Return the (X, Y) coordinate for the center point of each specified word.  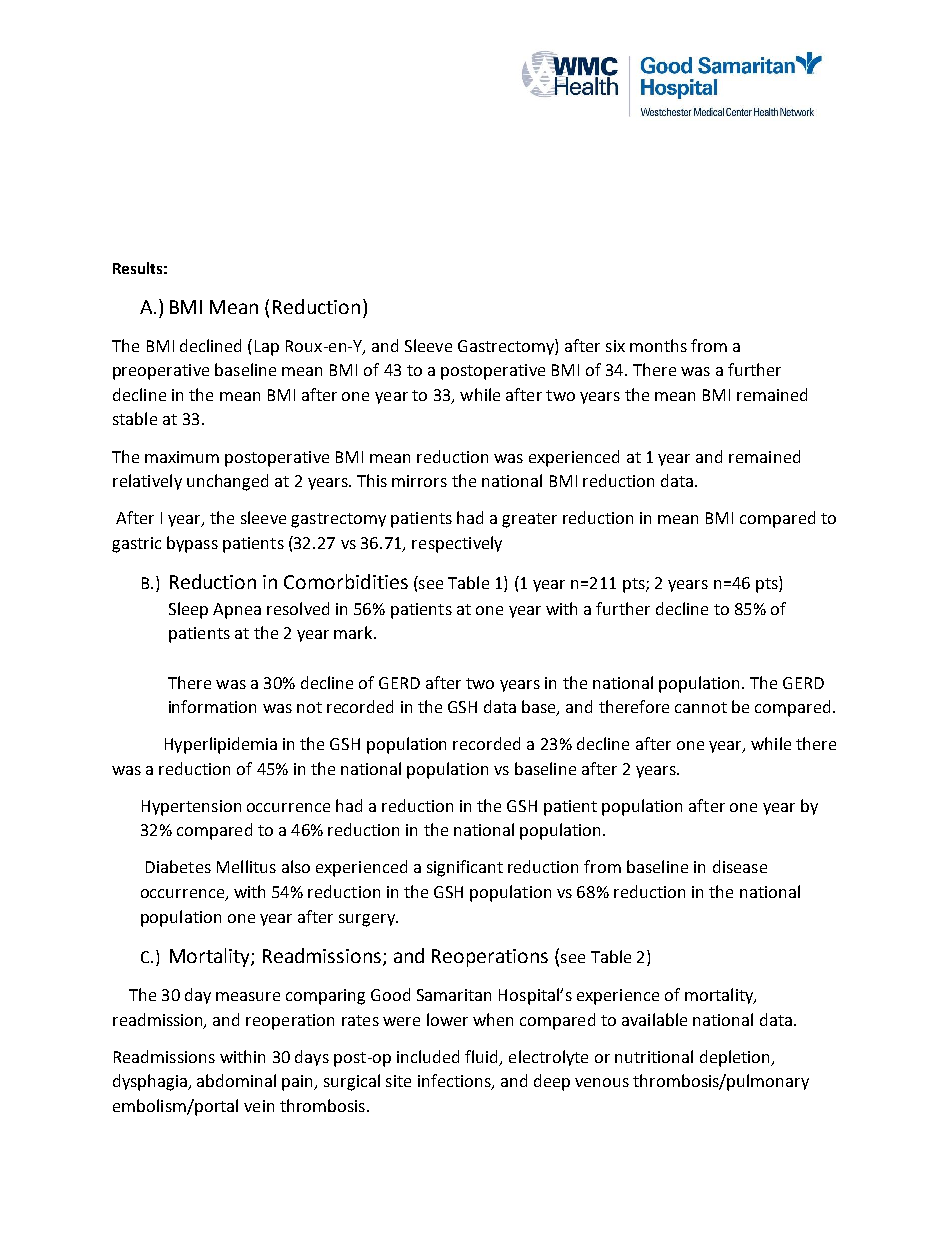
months (658, 345)
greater (529, 520)
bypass (192, 544)
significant (465, 868)
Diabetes (178, 866)
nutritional (654, 1056)
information (212, 706)
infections (455, 1082)
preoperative (161, 372)
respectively (457, 544)
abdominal (236, 1080)
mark (354, 632)
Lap (267, 348)
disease (740, 866)
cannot (701, 707)
